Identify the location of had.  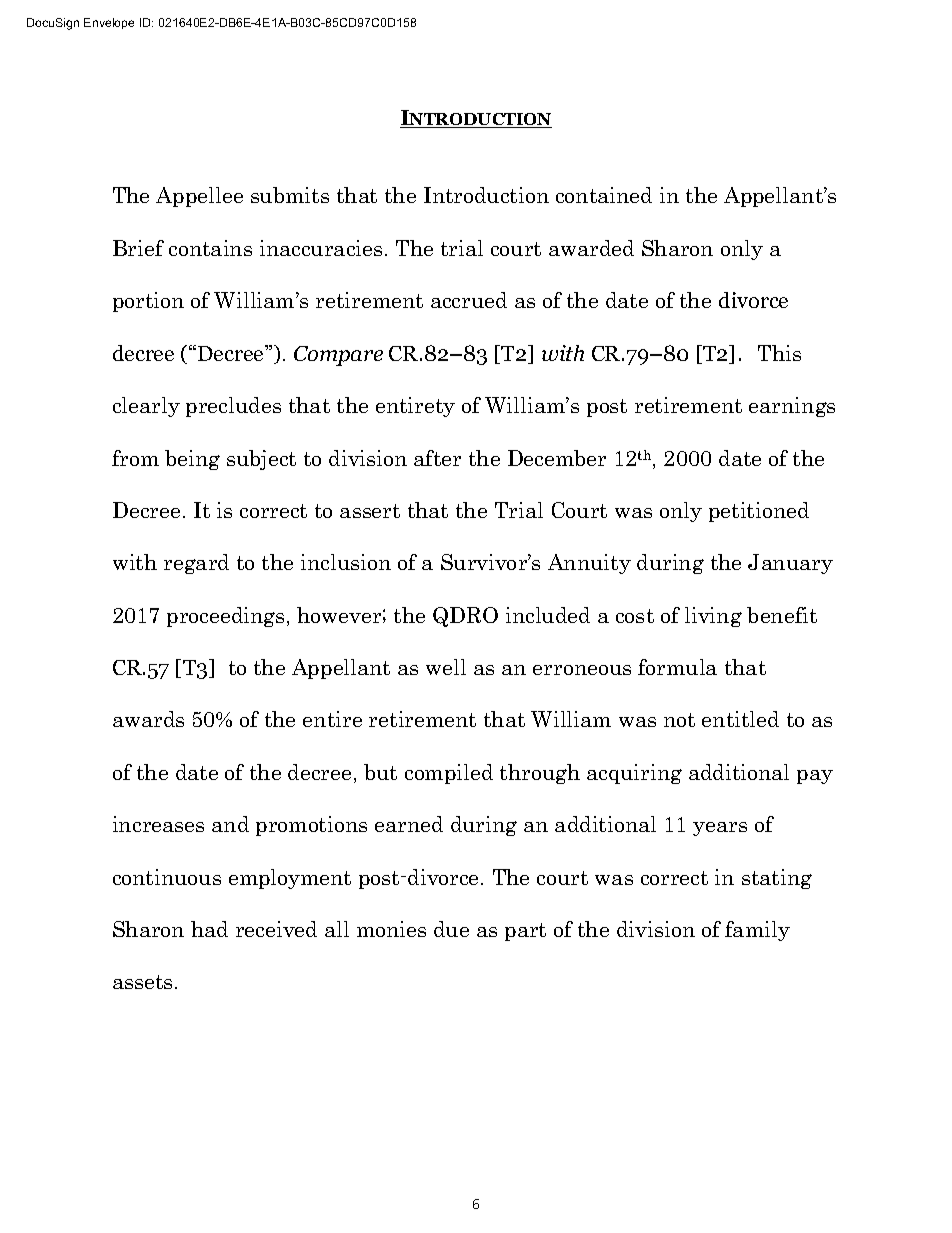
(209, 929).
